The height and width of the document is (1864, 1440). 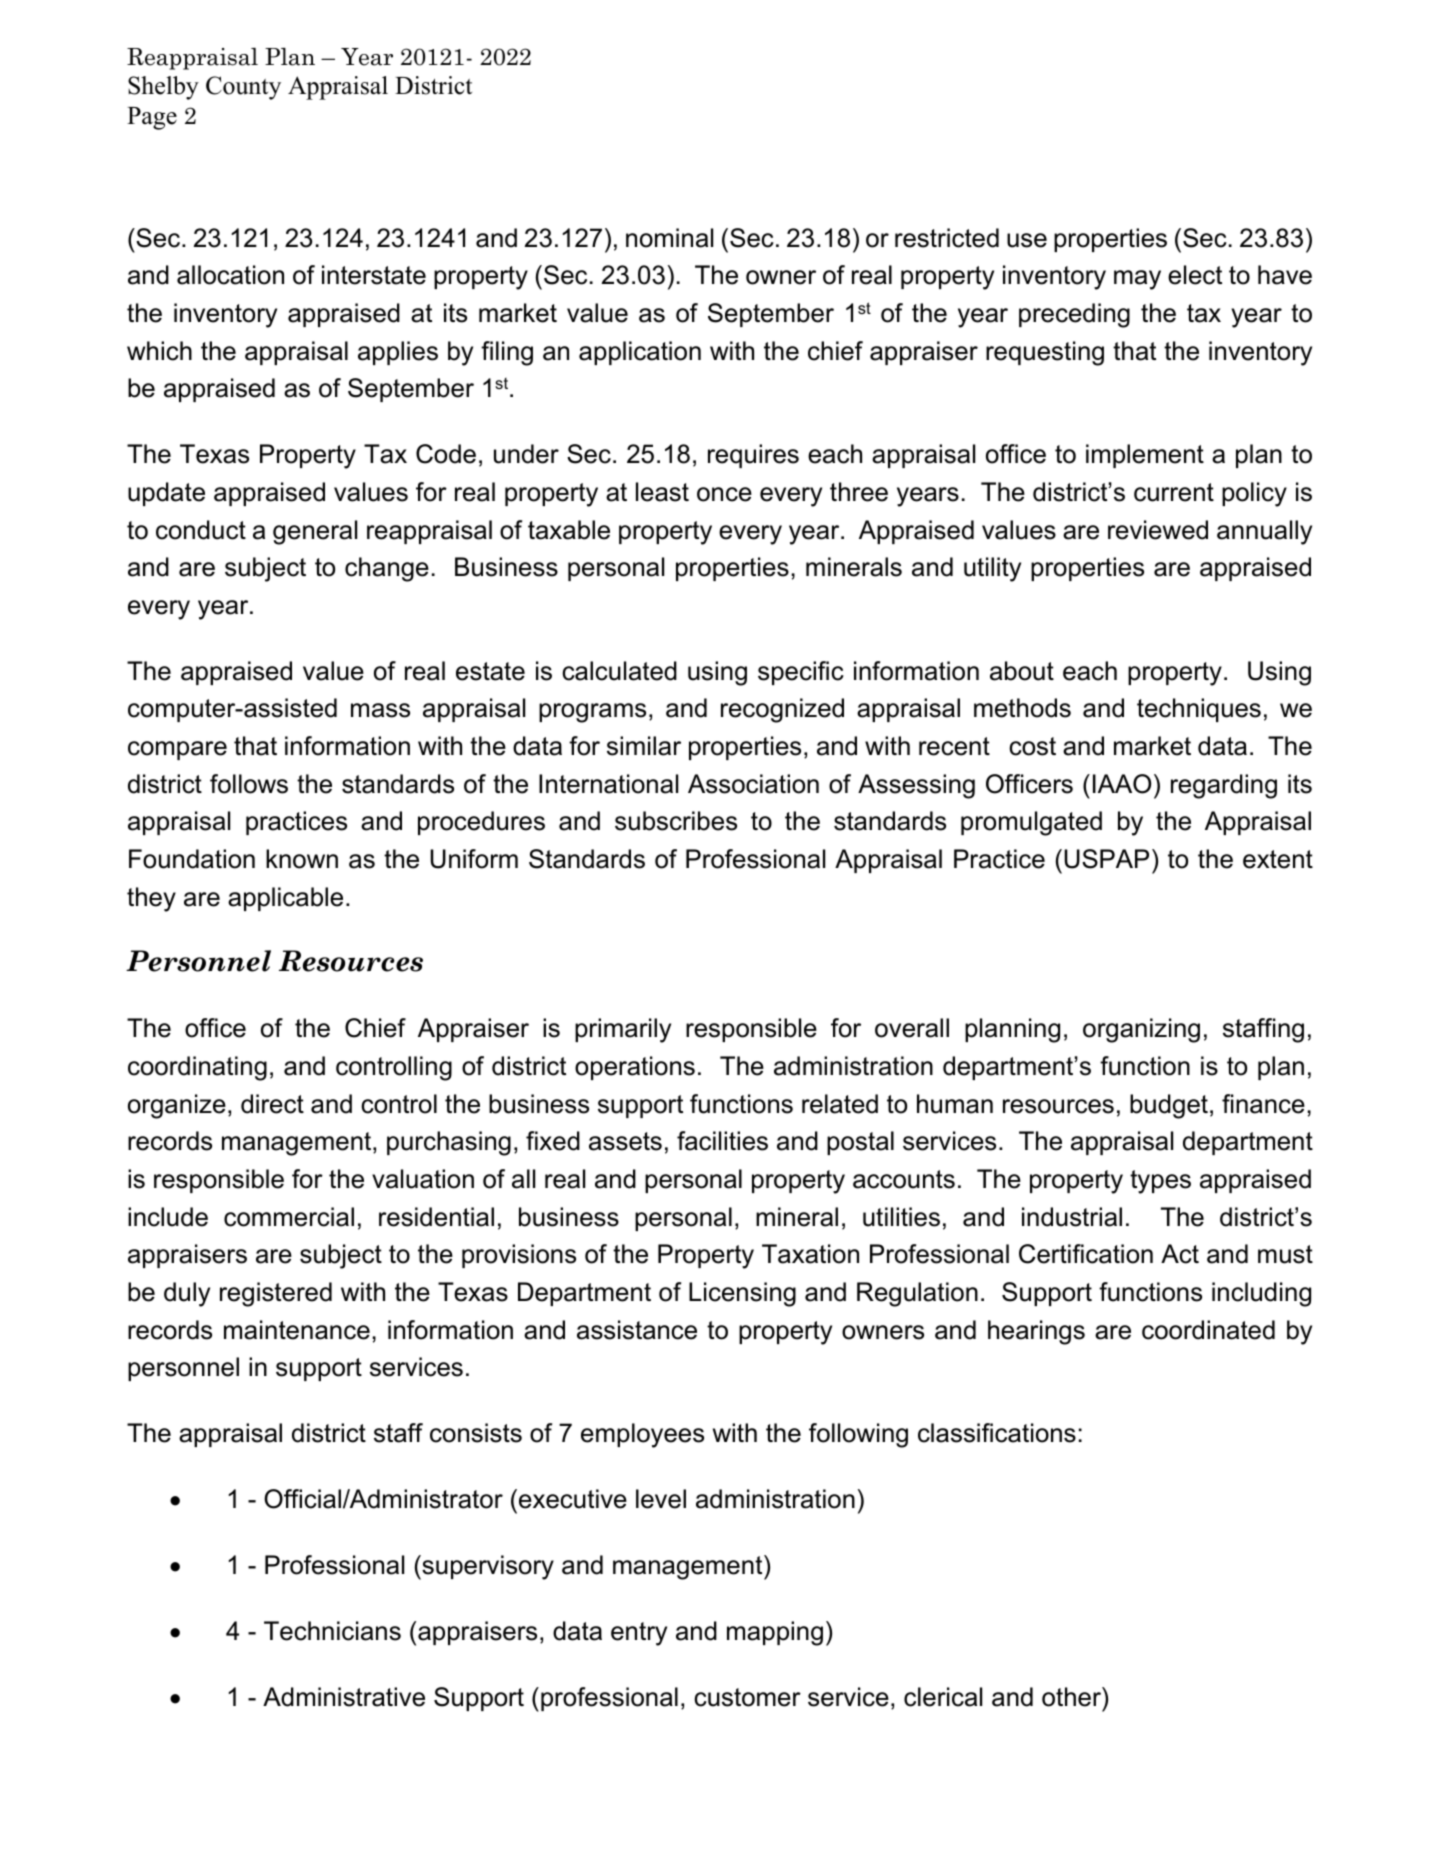 I want to click on once, so click(x=724, y=494).
